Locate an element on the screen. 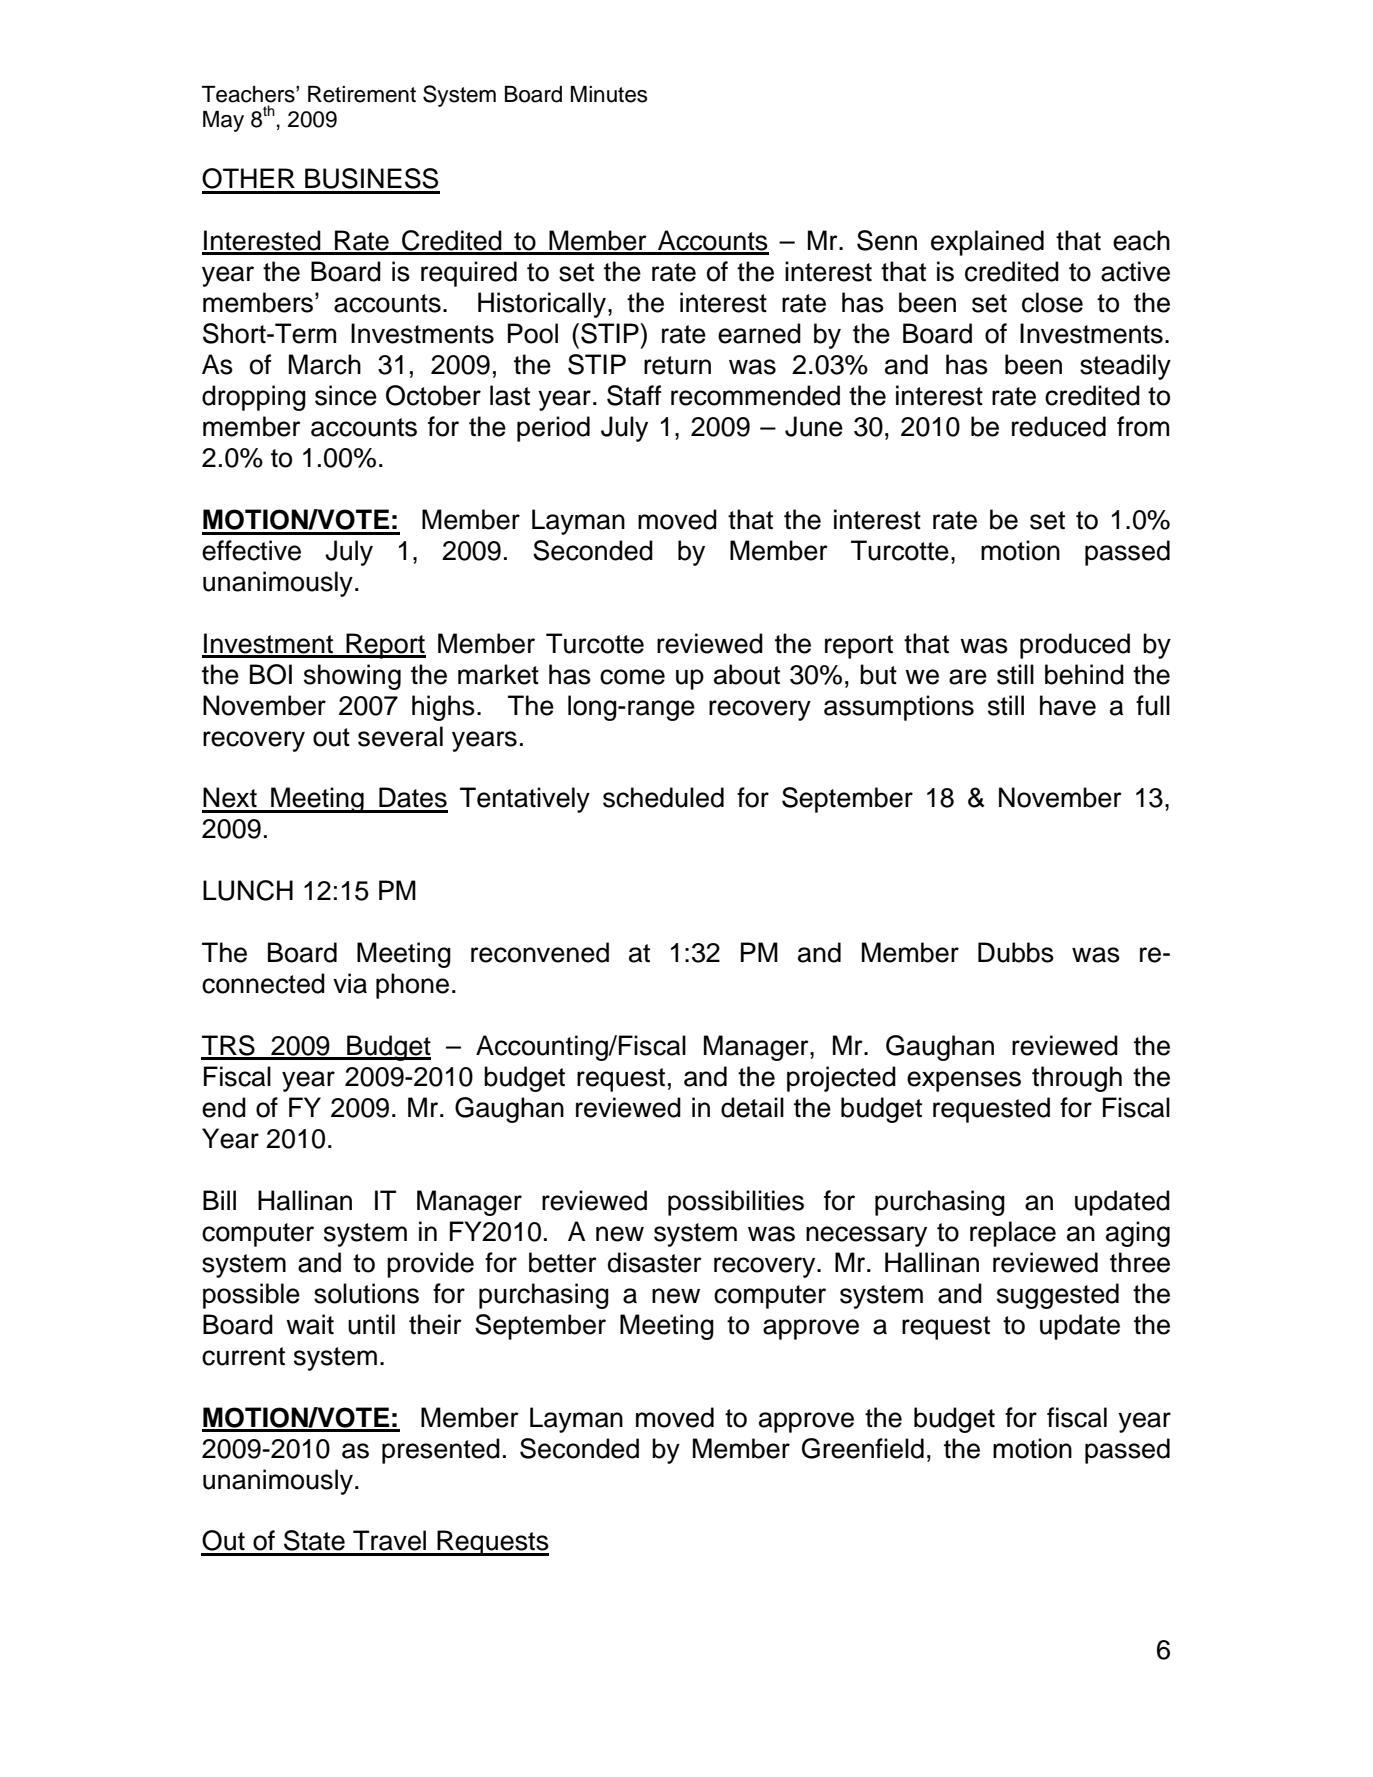 The width and height of the screenshot is (1373, 1777). several is located at coordinates (400, 736).
